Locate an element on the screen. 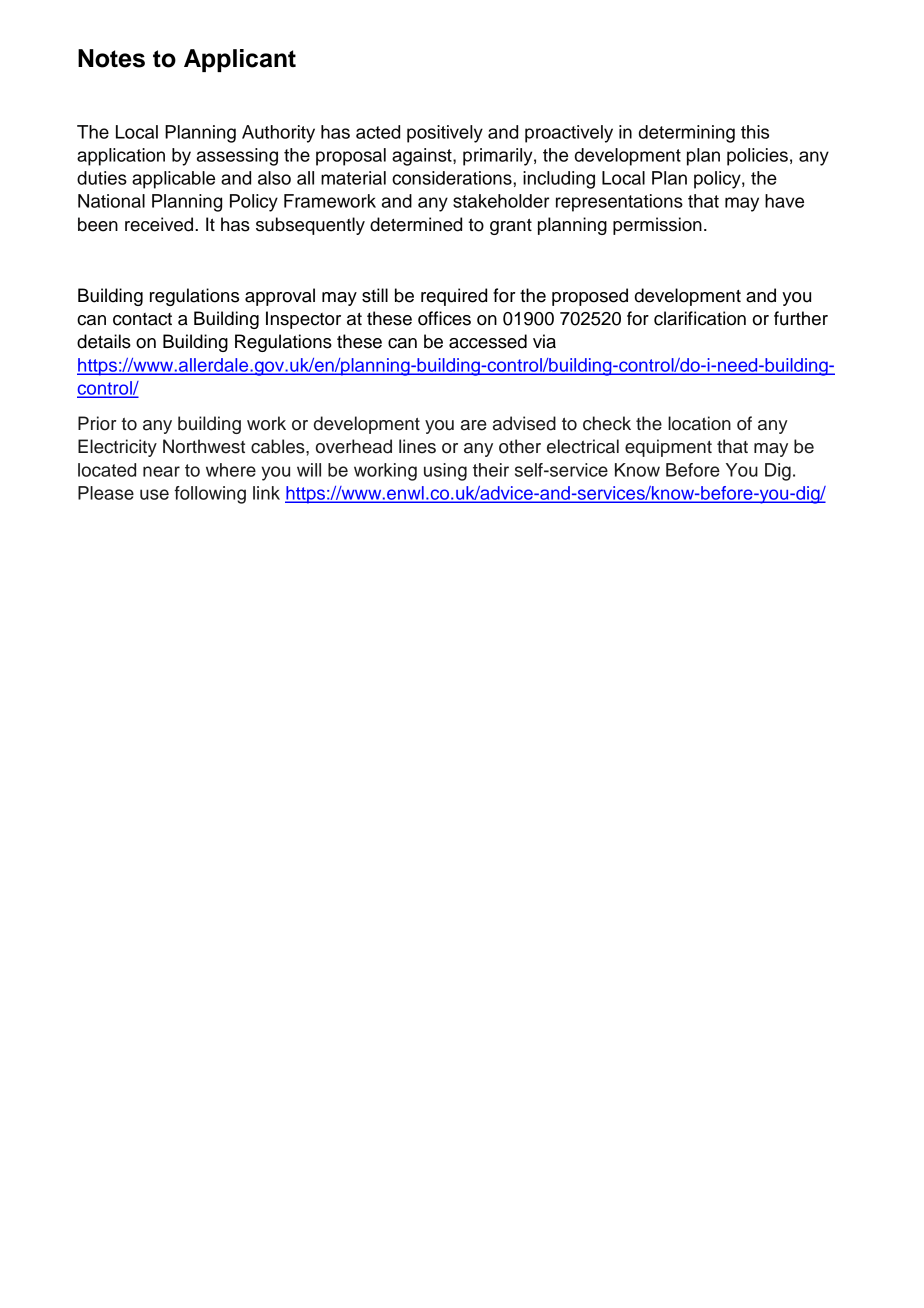 The image size is (924, 1308). clarification is located at coordinates (700, 318).
